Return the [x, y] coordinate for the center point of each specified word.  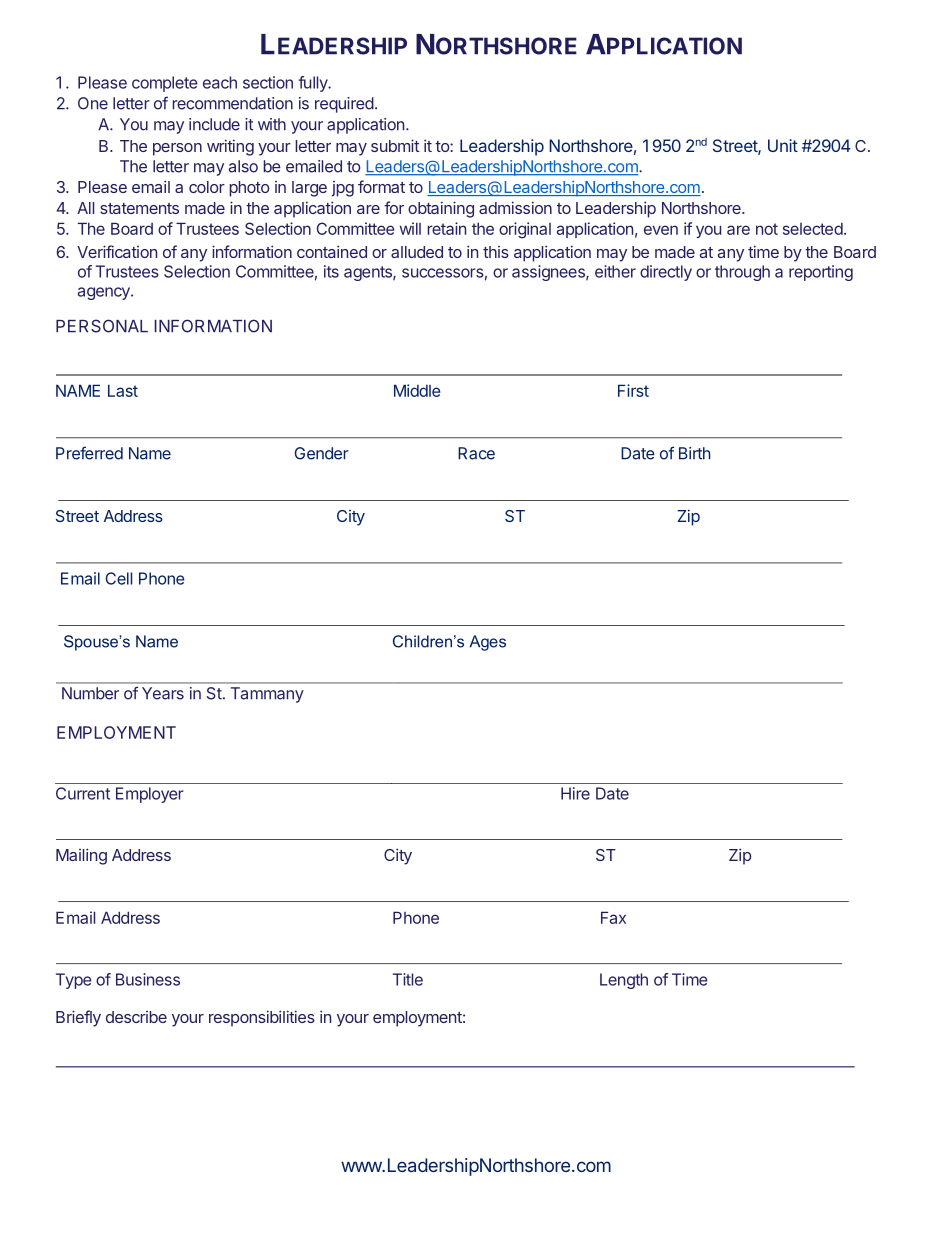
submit [395, 145]
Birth [694, 453]
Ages [487, 643]
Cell [118, 578]
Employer [150, 795]
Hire [575, 793]
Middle [417, 390]
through [742, 273]
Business [148, 979]
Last [123, 390]
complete [165, 84]
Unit [783, 145]
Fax [613, 917]
